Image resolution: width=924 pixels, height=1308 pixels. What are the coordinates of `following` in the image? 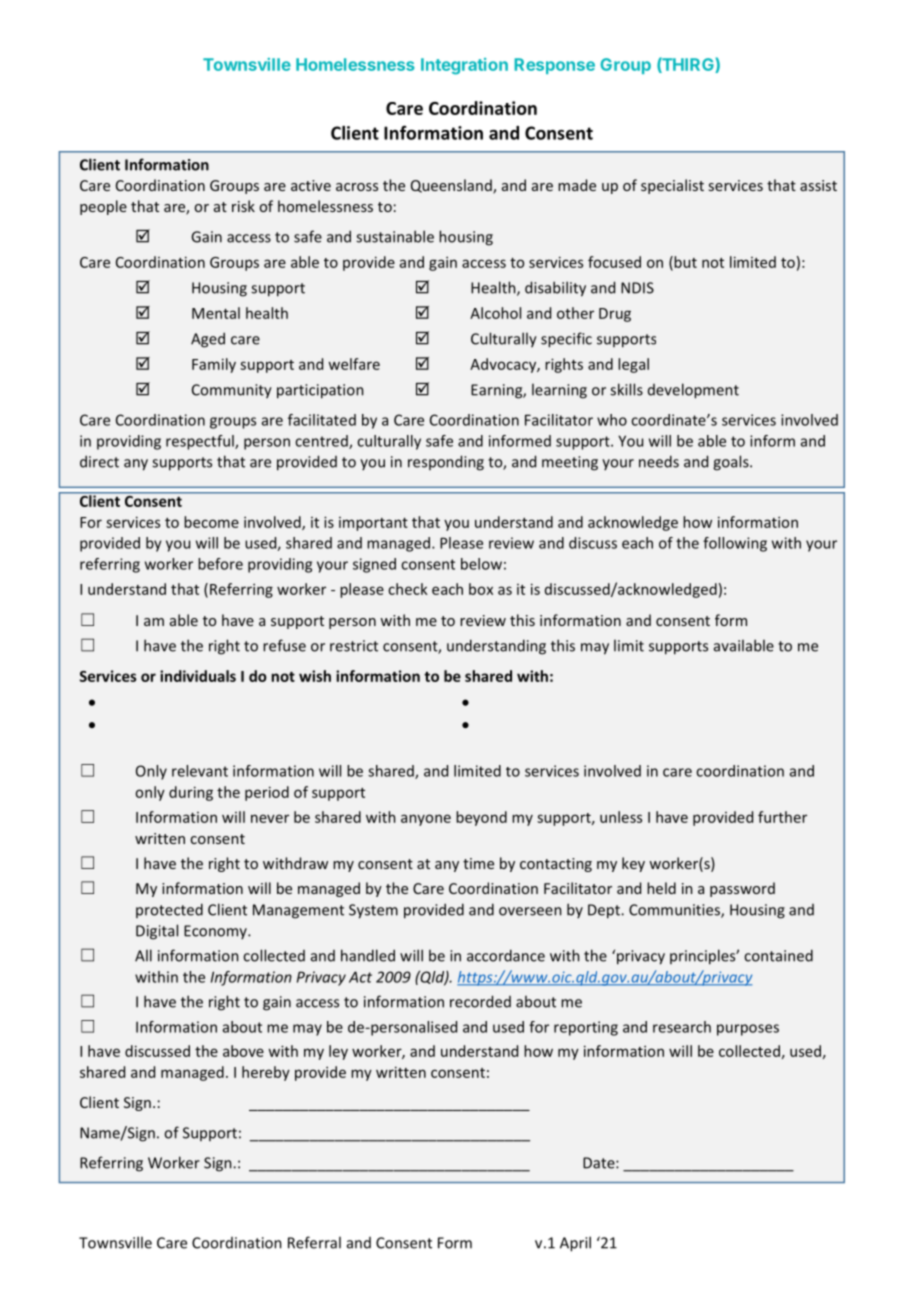 It's located at (735, 544).
